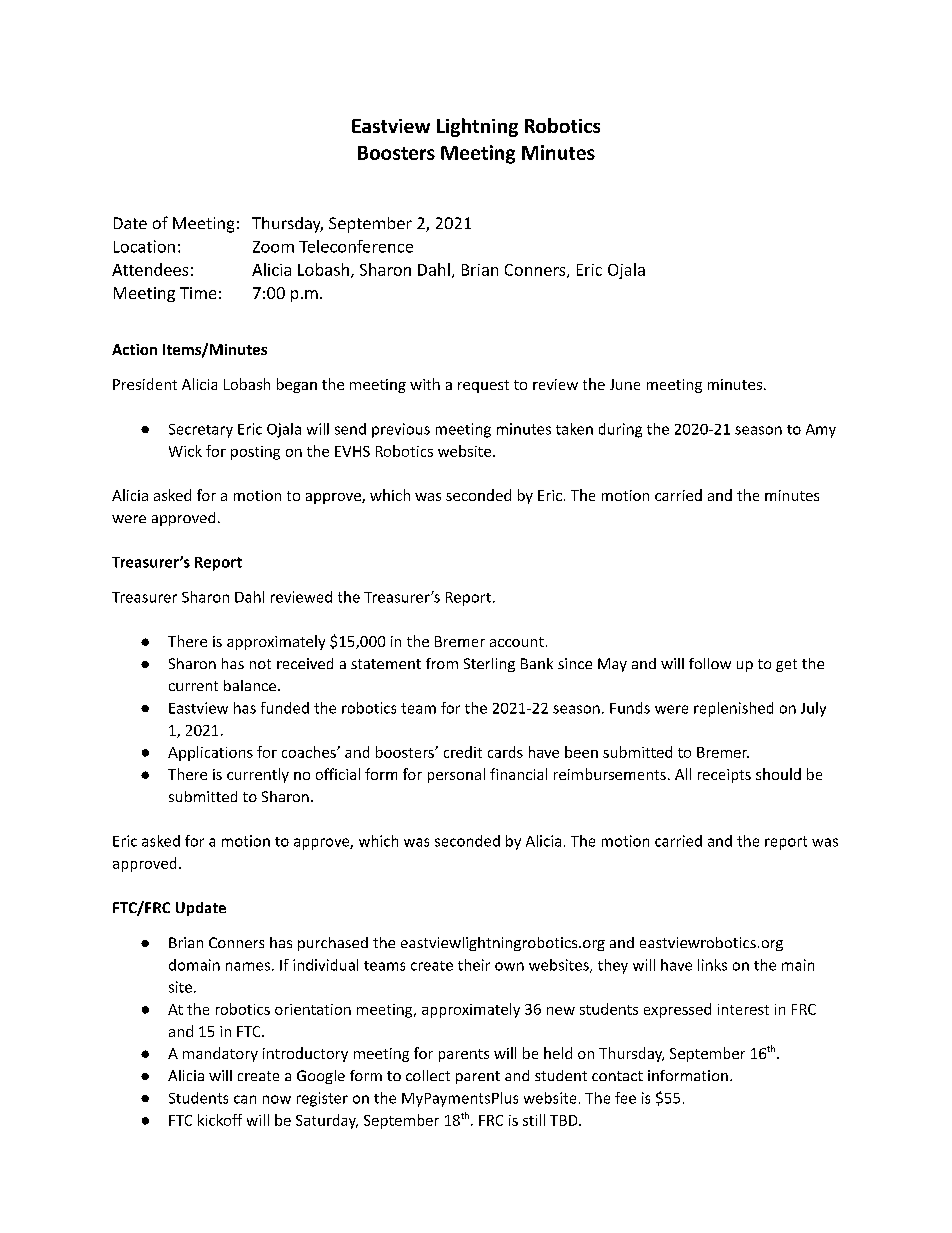 Image resolution: width=952 pixels, height=1233 pixels. What do you see at coordinates (356, 246) in the screenshot?
I see `Teleconference` at bounding box center [356, 246].
